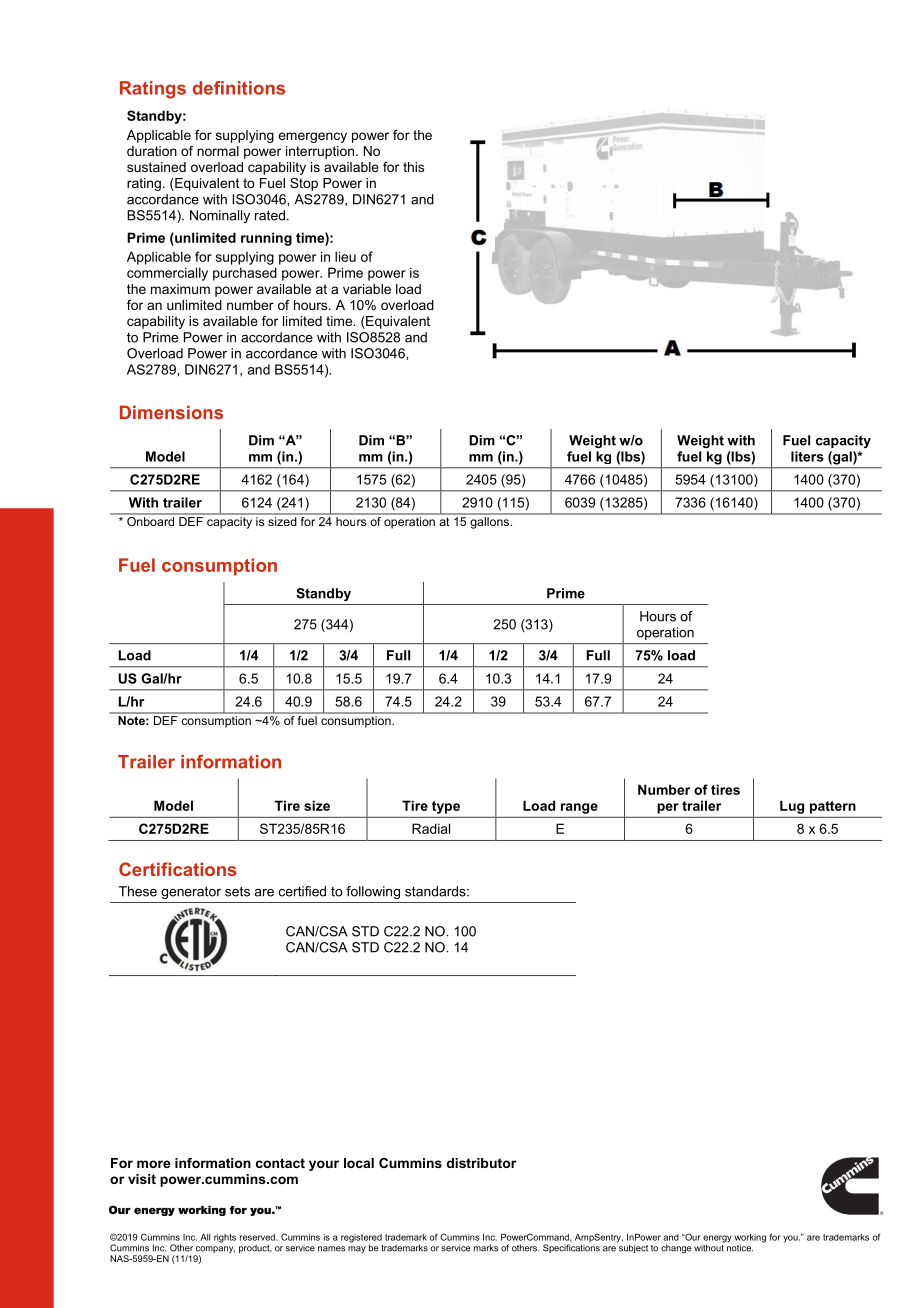 The width and height of the page is (924, 1308). Describe the element at coordinates (807, 456) in the page. I see `liters` at that location.
